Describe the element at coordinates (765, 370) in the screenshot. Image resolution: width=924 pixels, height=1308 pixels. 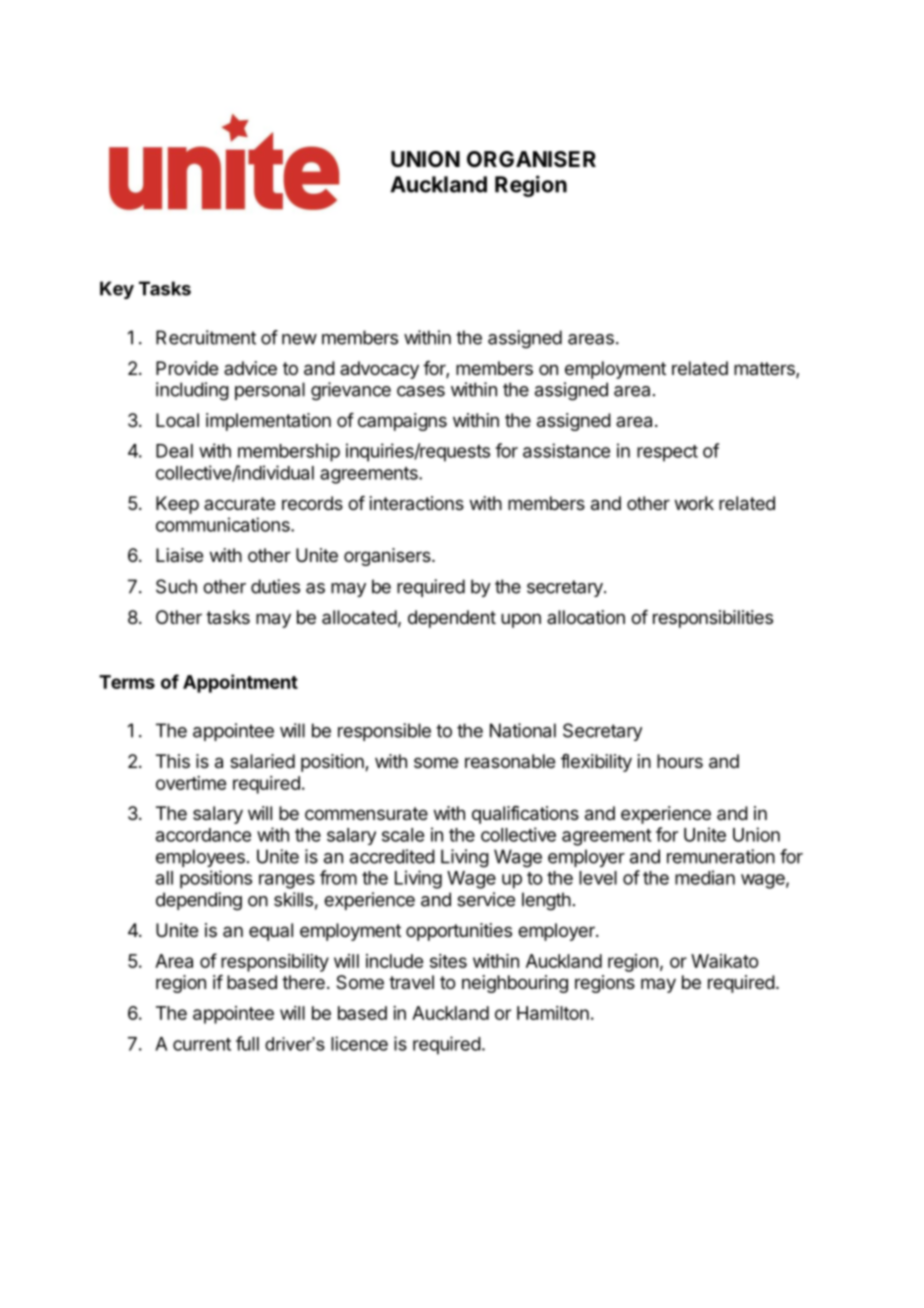
I see `matters` at that location.
